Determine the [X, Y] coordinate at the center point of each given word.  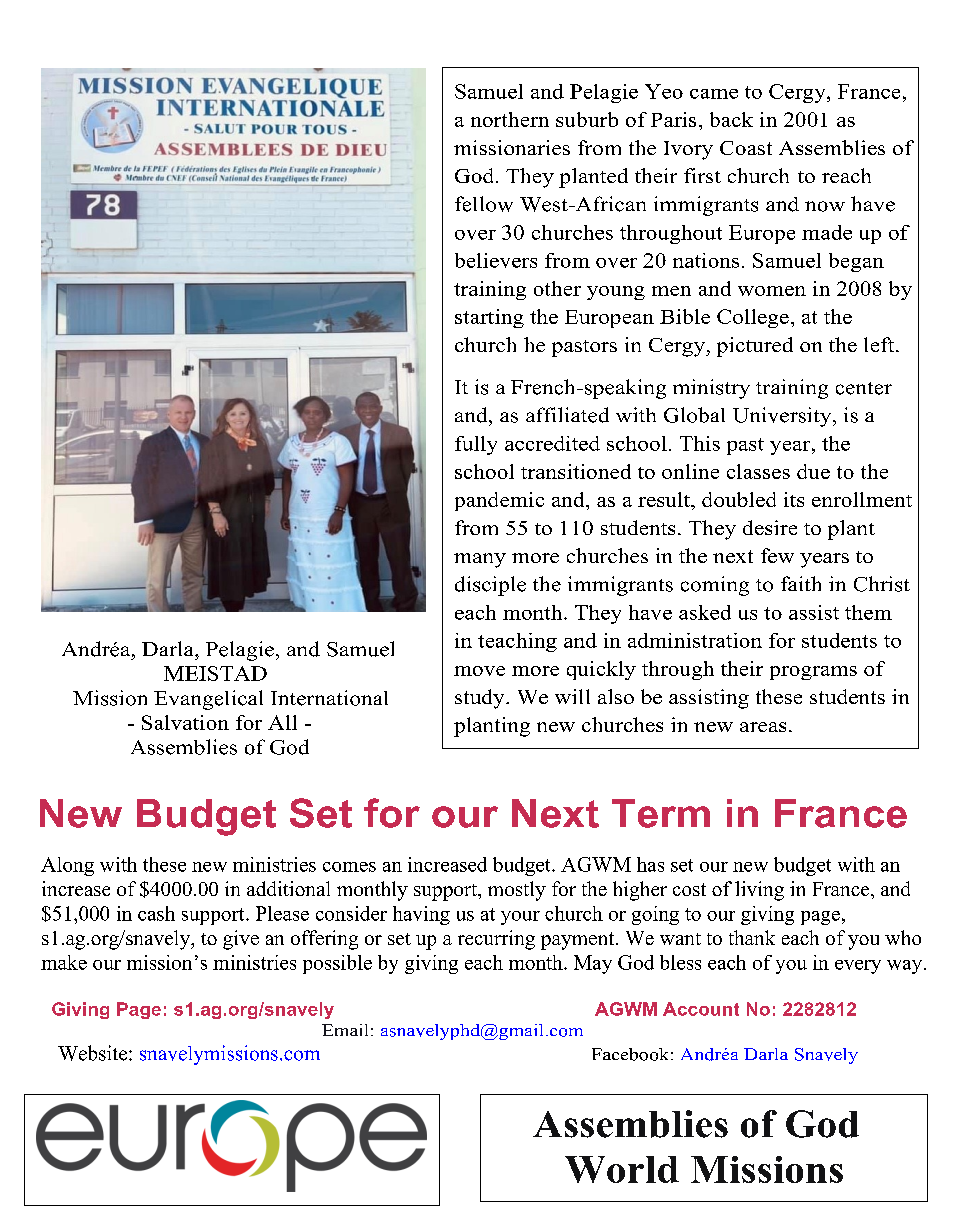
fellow [484, 204]
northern [510, 119]
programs [813, 673]
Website [94, 1053]
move [479, 671]
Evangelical [208, 700]
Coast [746, 148]
